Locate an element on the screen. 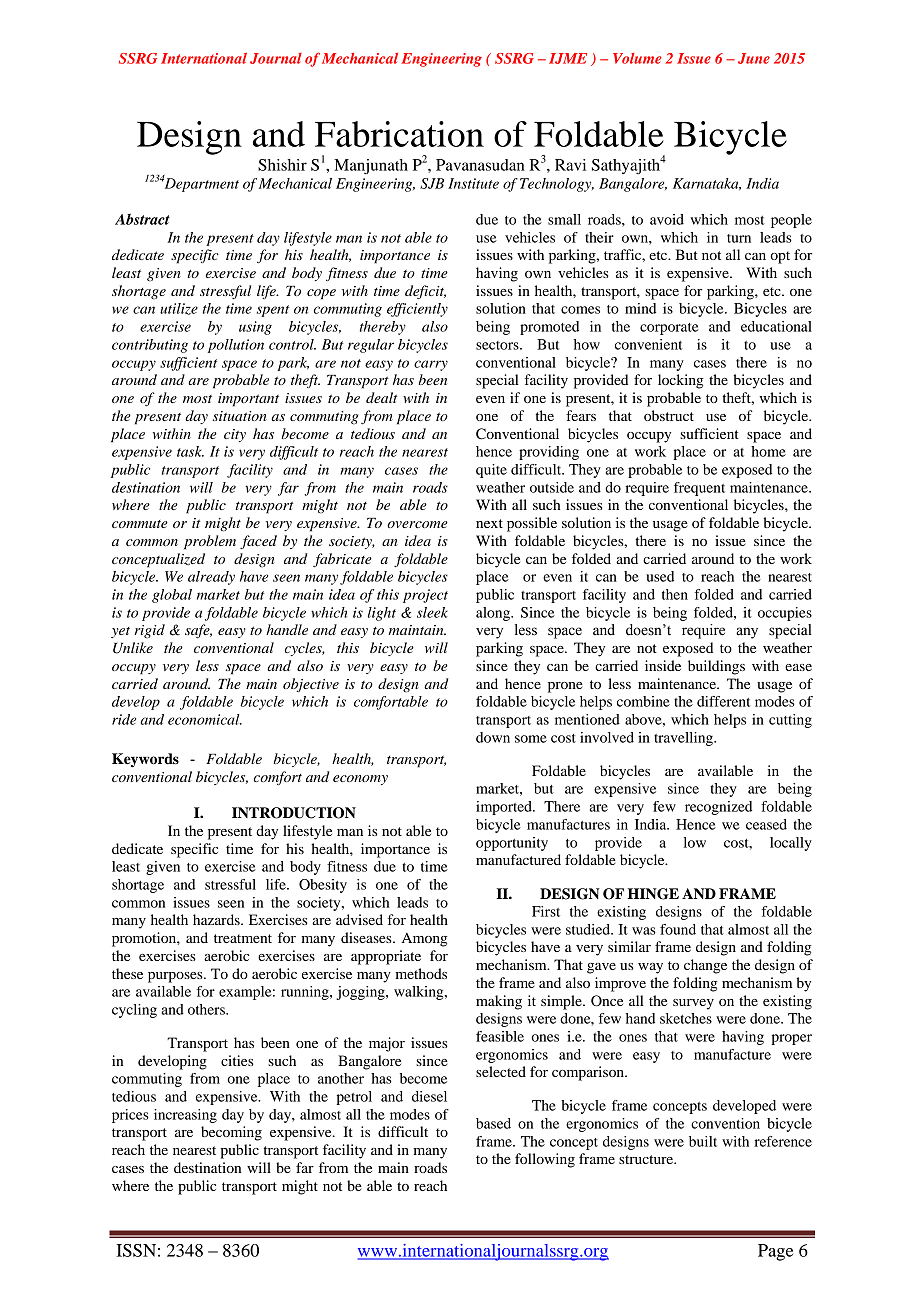 Image resolution: width=924 pixels, height=1308 pixels. methods is located at coordinates (421, 973).
